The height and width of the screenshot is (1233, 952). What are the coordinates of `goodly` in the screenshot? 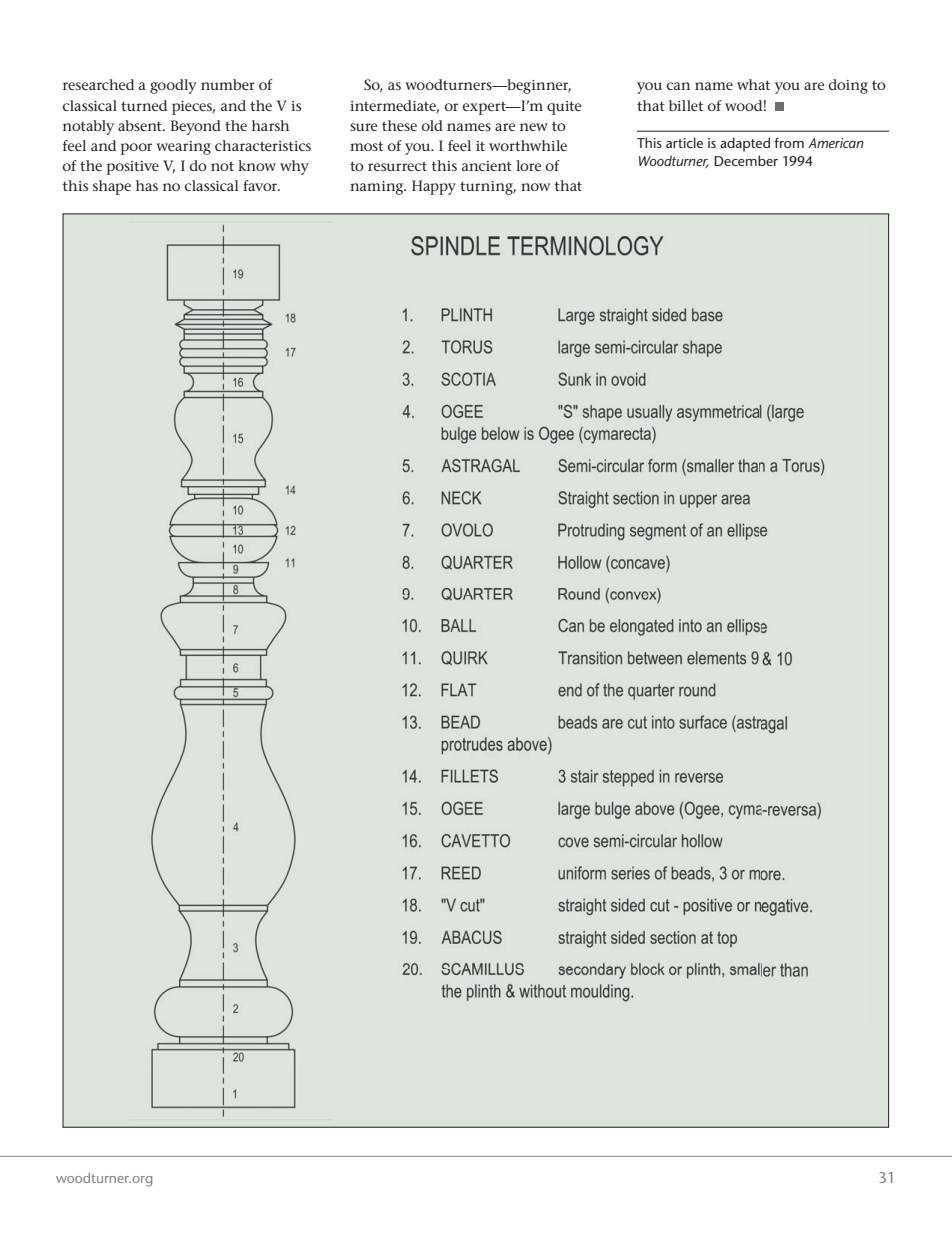 It's located at (173, 86).
